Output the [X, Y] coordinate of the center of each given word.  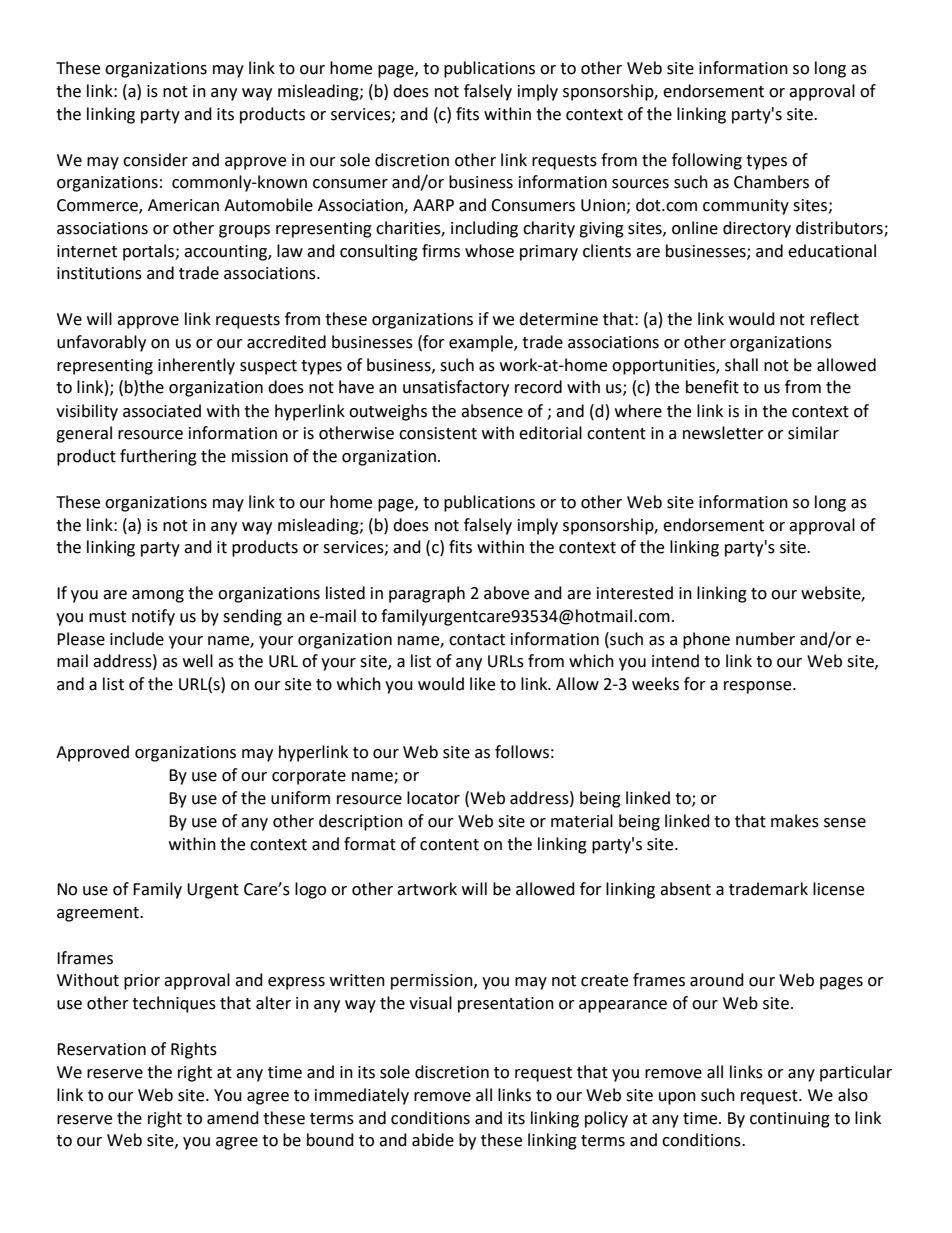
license [838, 889]
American [183, 205]
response [759, 687]
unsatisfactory [456, 388]
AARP [433, 205]
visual [430, 1003]
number [765, 639]
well [198, 661]
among [158, 596]
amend [233, 1118]
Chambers [771, 182]
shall [741, 365]
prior [142, 982]
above [506, 593]
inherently [196, 366]
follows [522, 752]
